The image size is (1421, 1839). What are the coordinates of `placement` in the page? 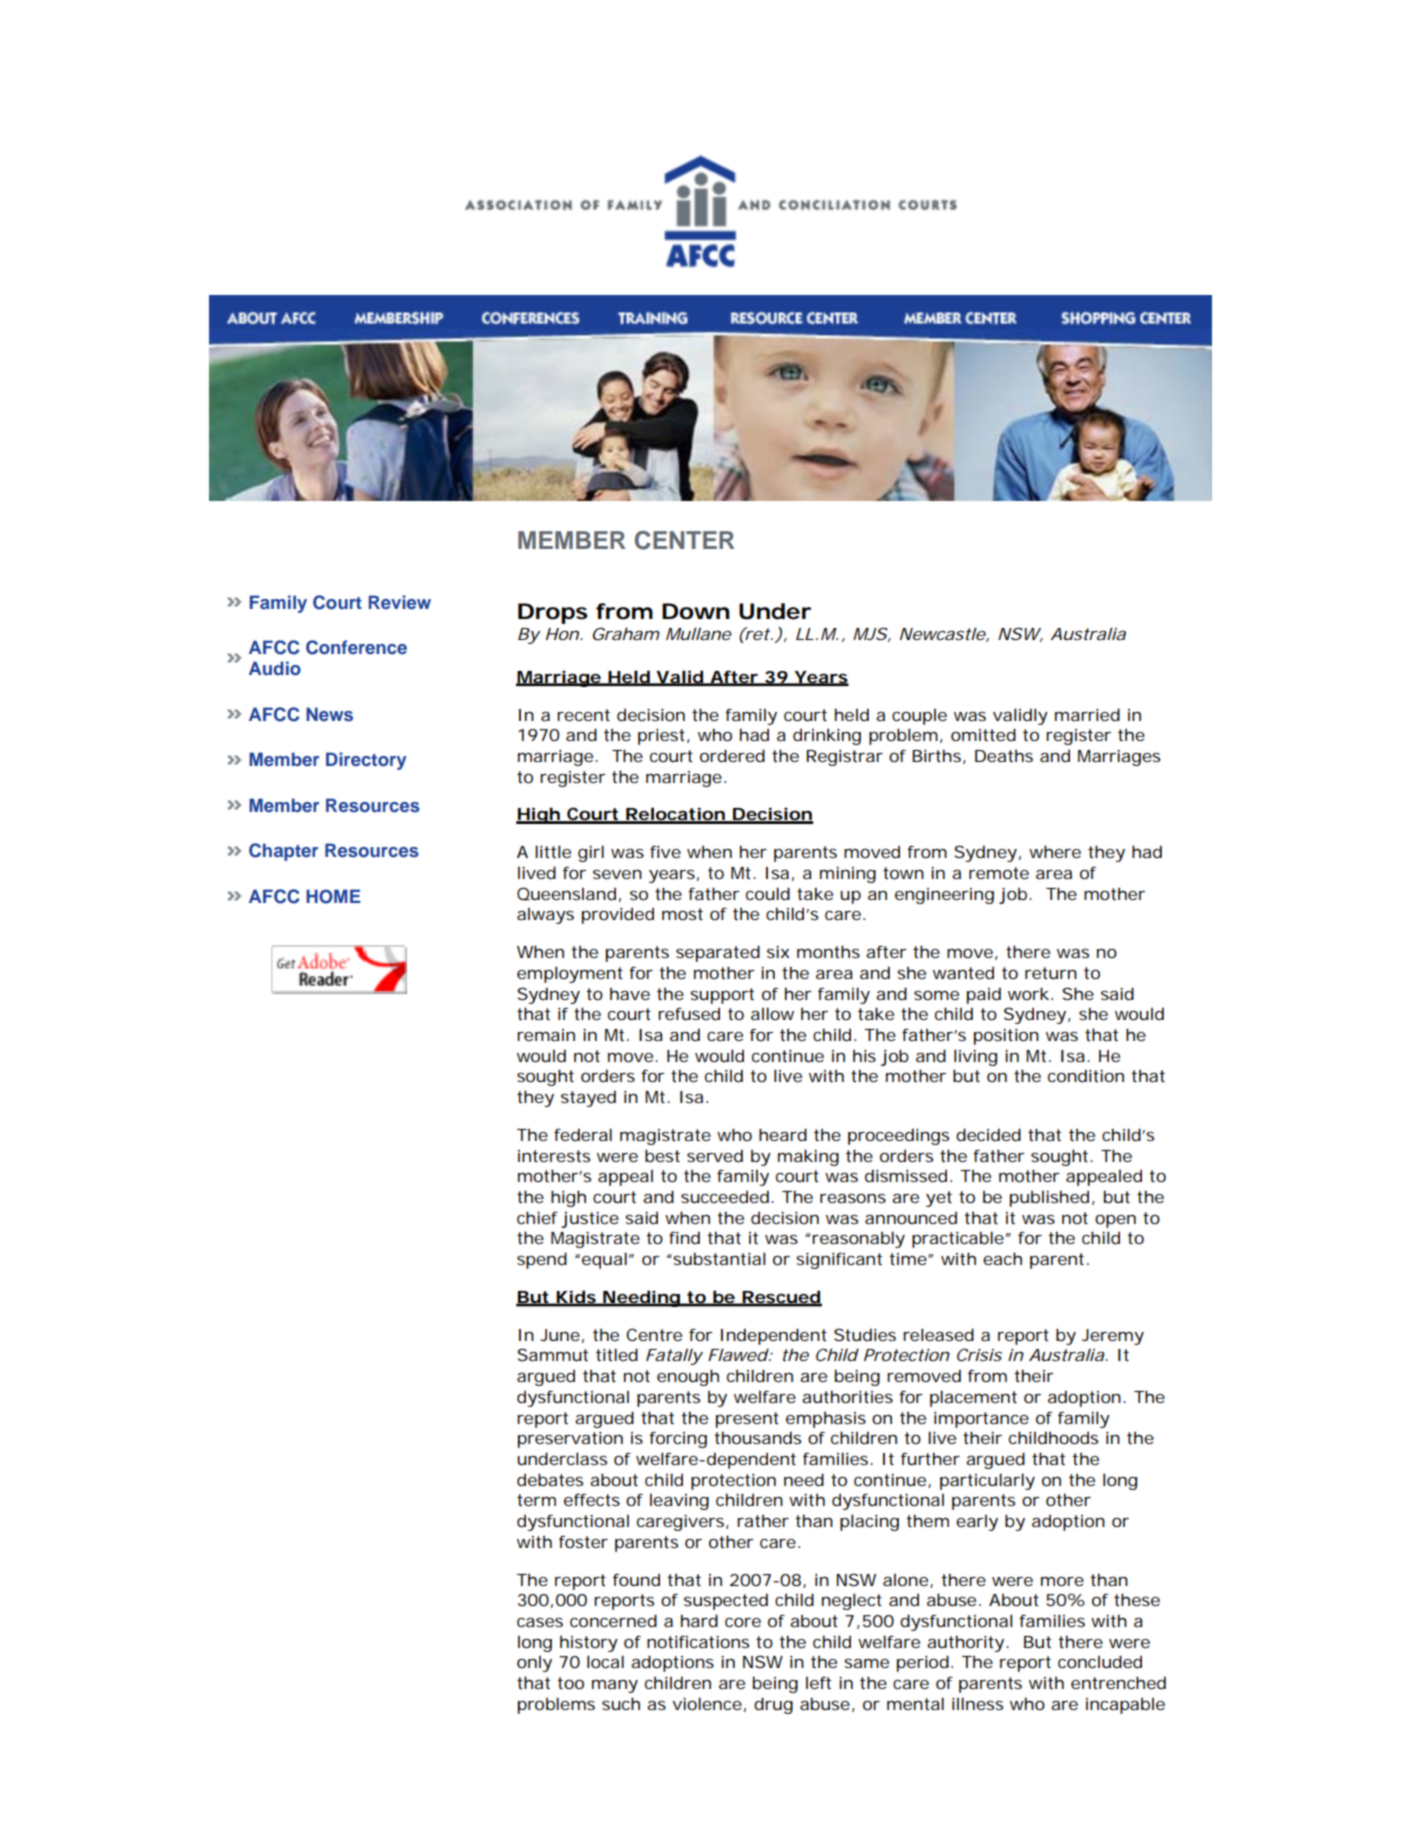 It's located at (973, 1398).
